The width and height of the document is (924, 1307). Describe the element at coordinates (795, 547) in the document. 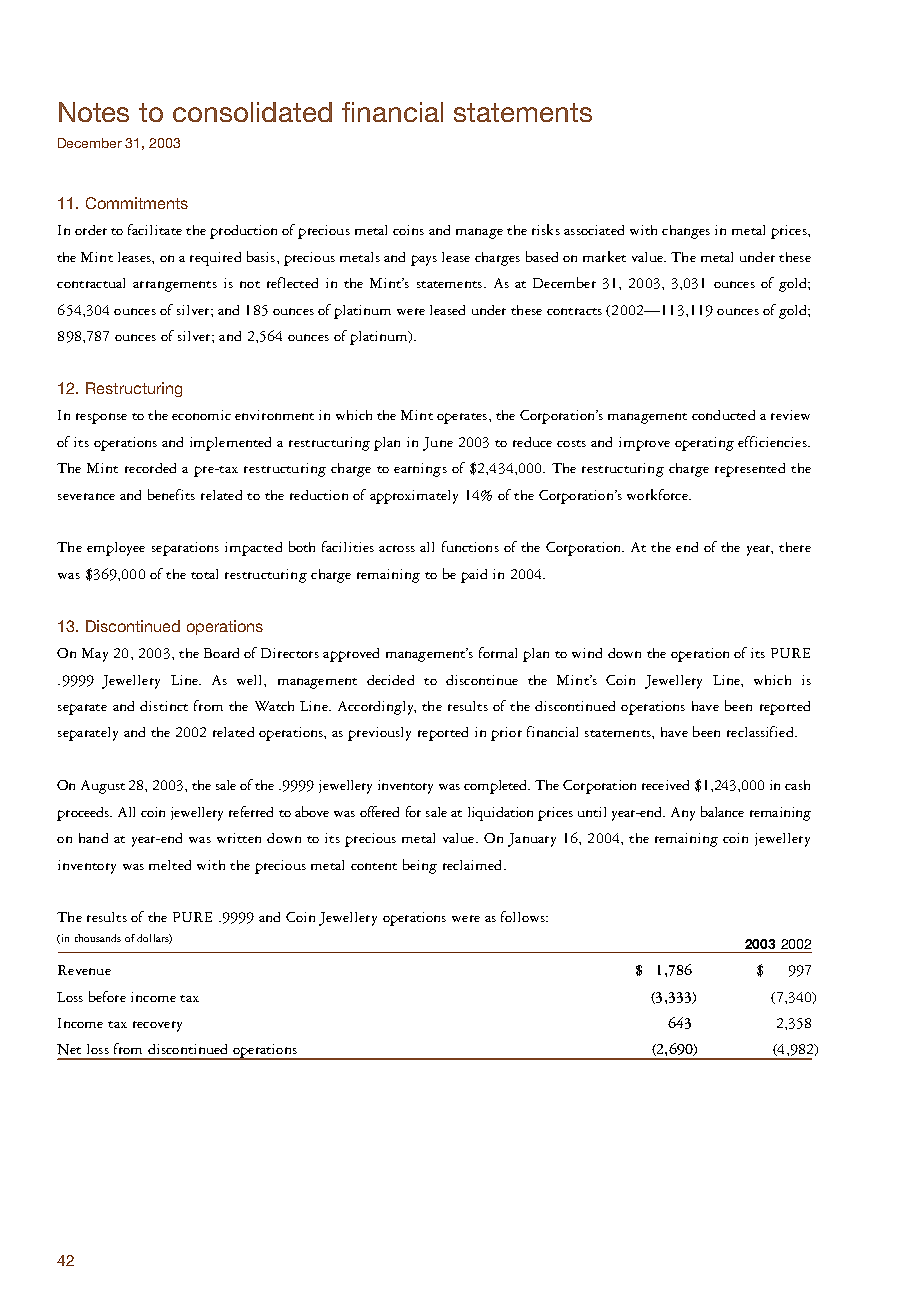

I see `there` at that location.
